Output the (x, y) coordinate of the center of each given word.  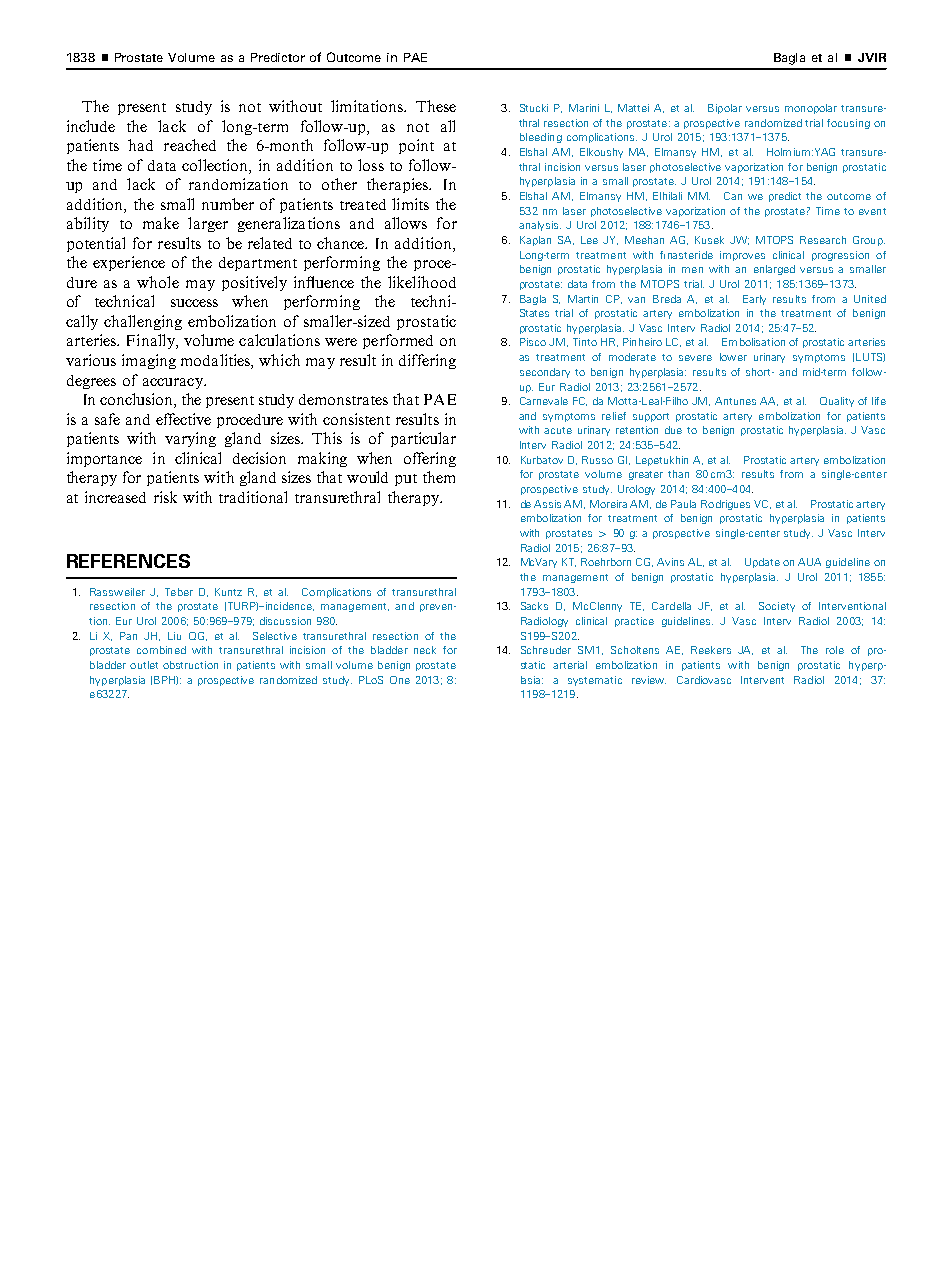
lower (733, 357)
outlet (144, 665)
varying (190, 439)
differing (427, 361)
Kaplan (535, 241)
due (673, 430)
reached (190, 145)
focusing (848, 124)
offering (430, 459)
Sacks (534, 606)
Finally (152, 341)
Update (762, 563)
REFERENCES (128, 561)
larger (208, 224)
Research (823, 240)
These (436, 106)
